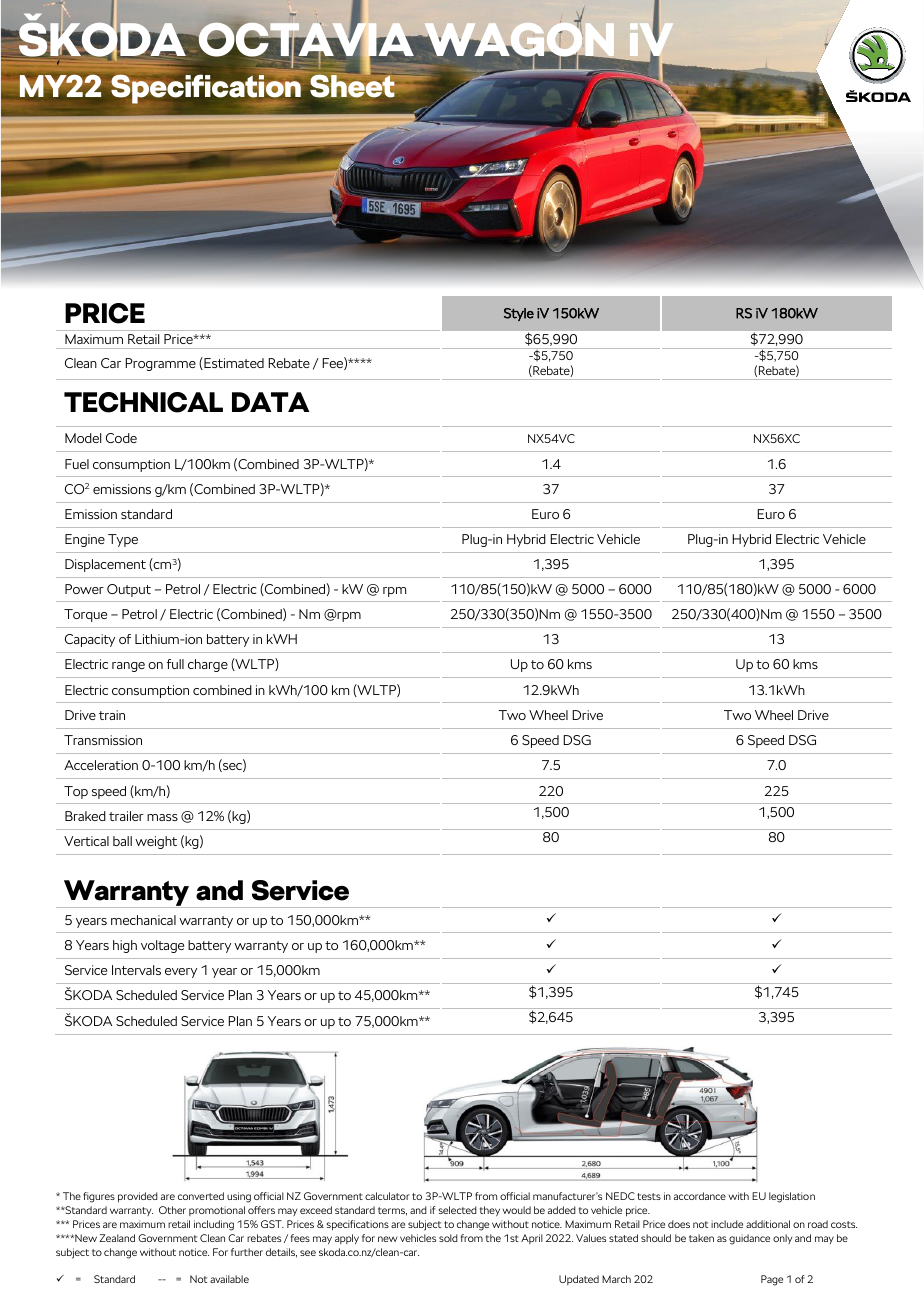 The width and height of the screenshot is (924, 1308). Describe the element at coordinates (700, 1196) in the screenshot. I see `accordance` at that location.
